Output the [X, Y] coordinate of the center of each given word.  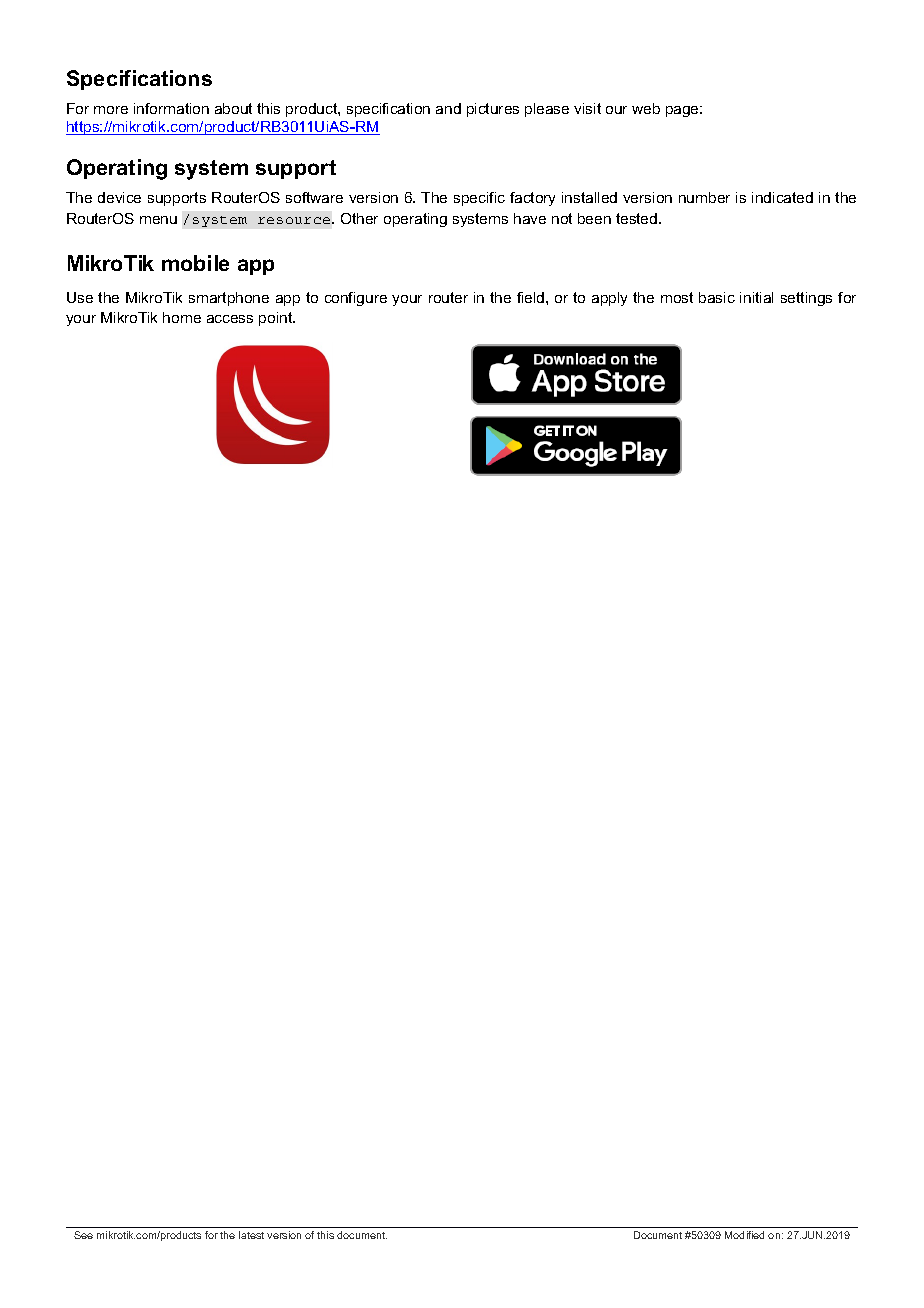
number [704, 197]
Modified [744, 1235]
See [83, 1235]
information [171, 108]
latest [251, 1235]
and [448, 108]
